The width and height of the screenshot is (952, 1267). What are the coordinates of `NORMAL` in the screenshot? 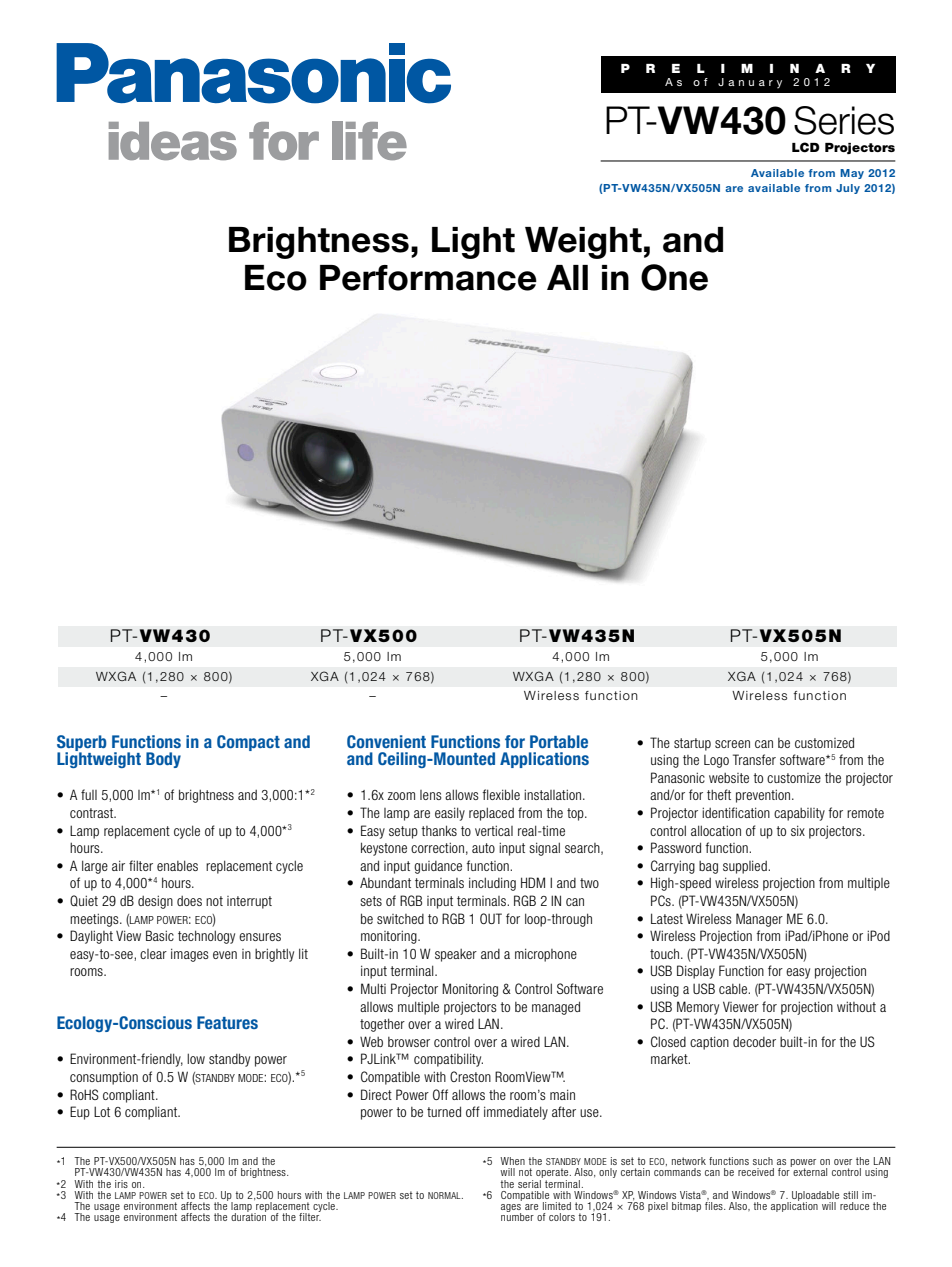 It's located at (445, 1195).
